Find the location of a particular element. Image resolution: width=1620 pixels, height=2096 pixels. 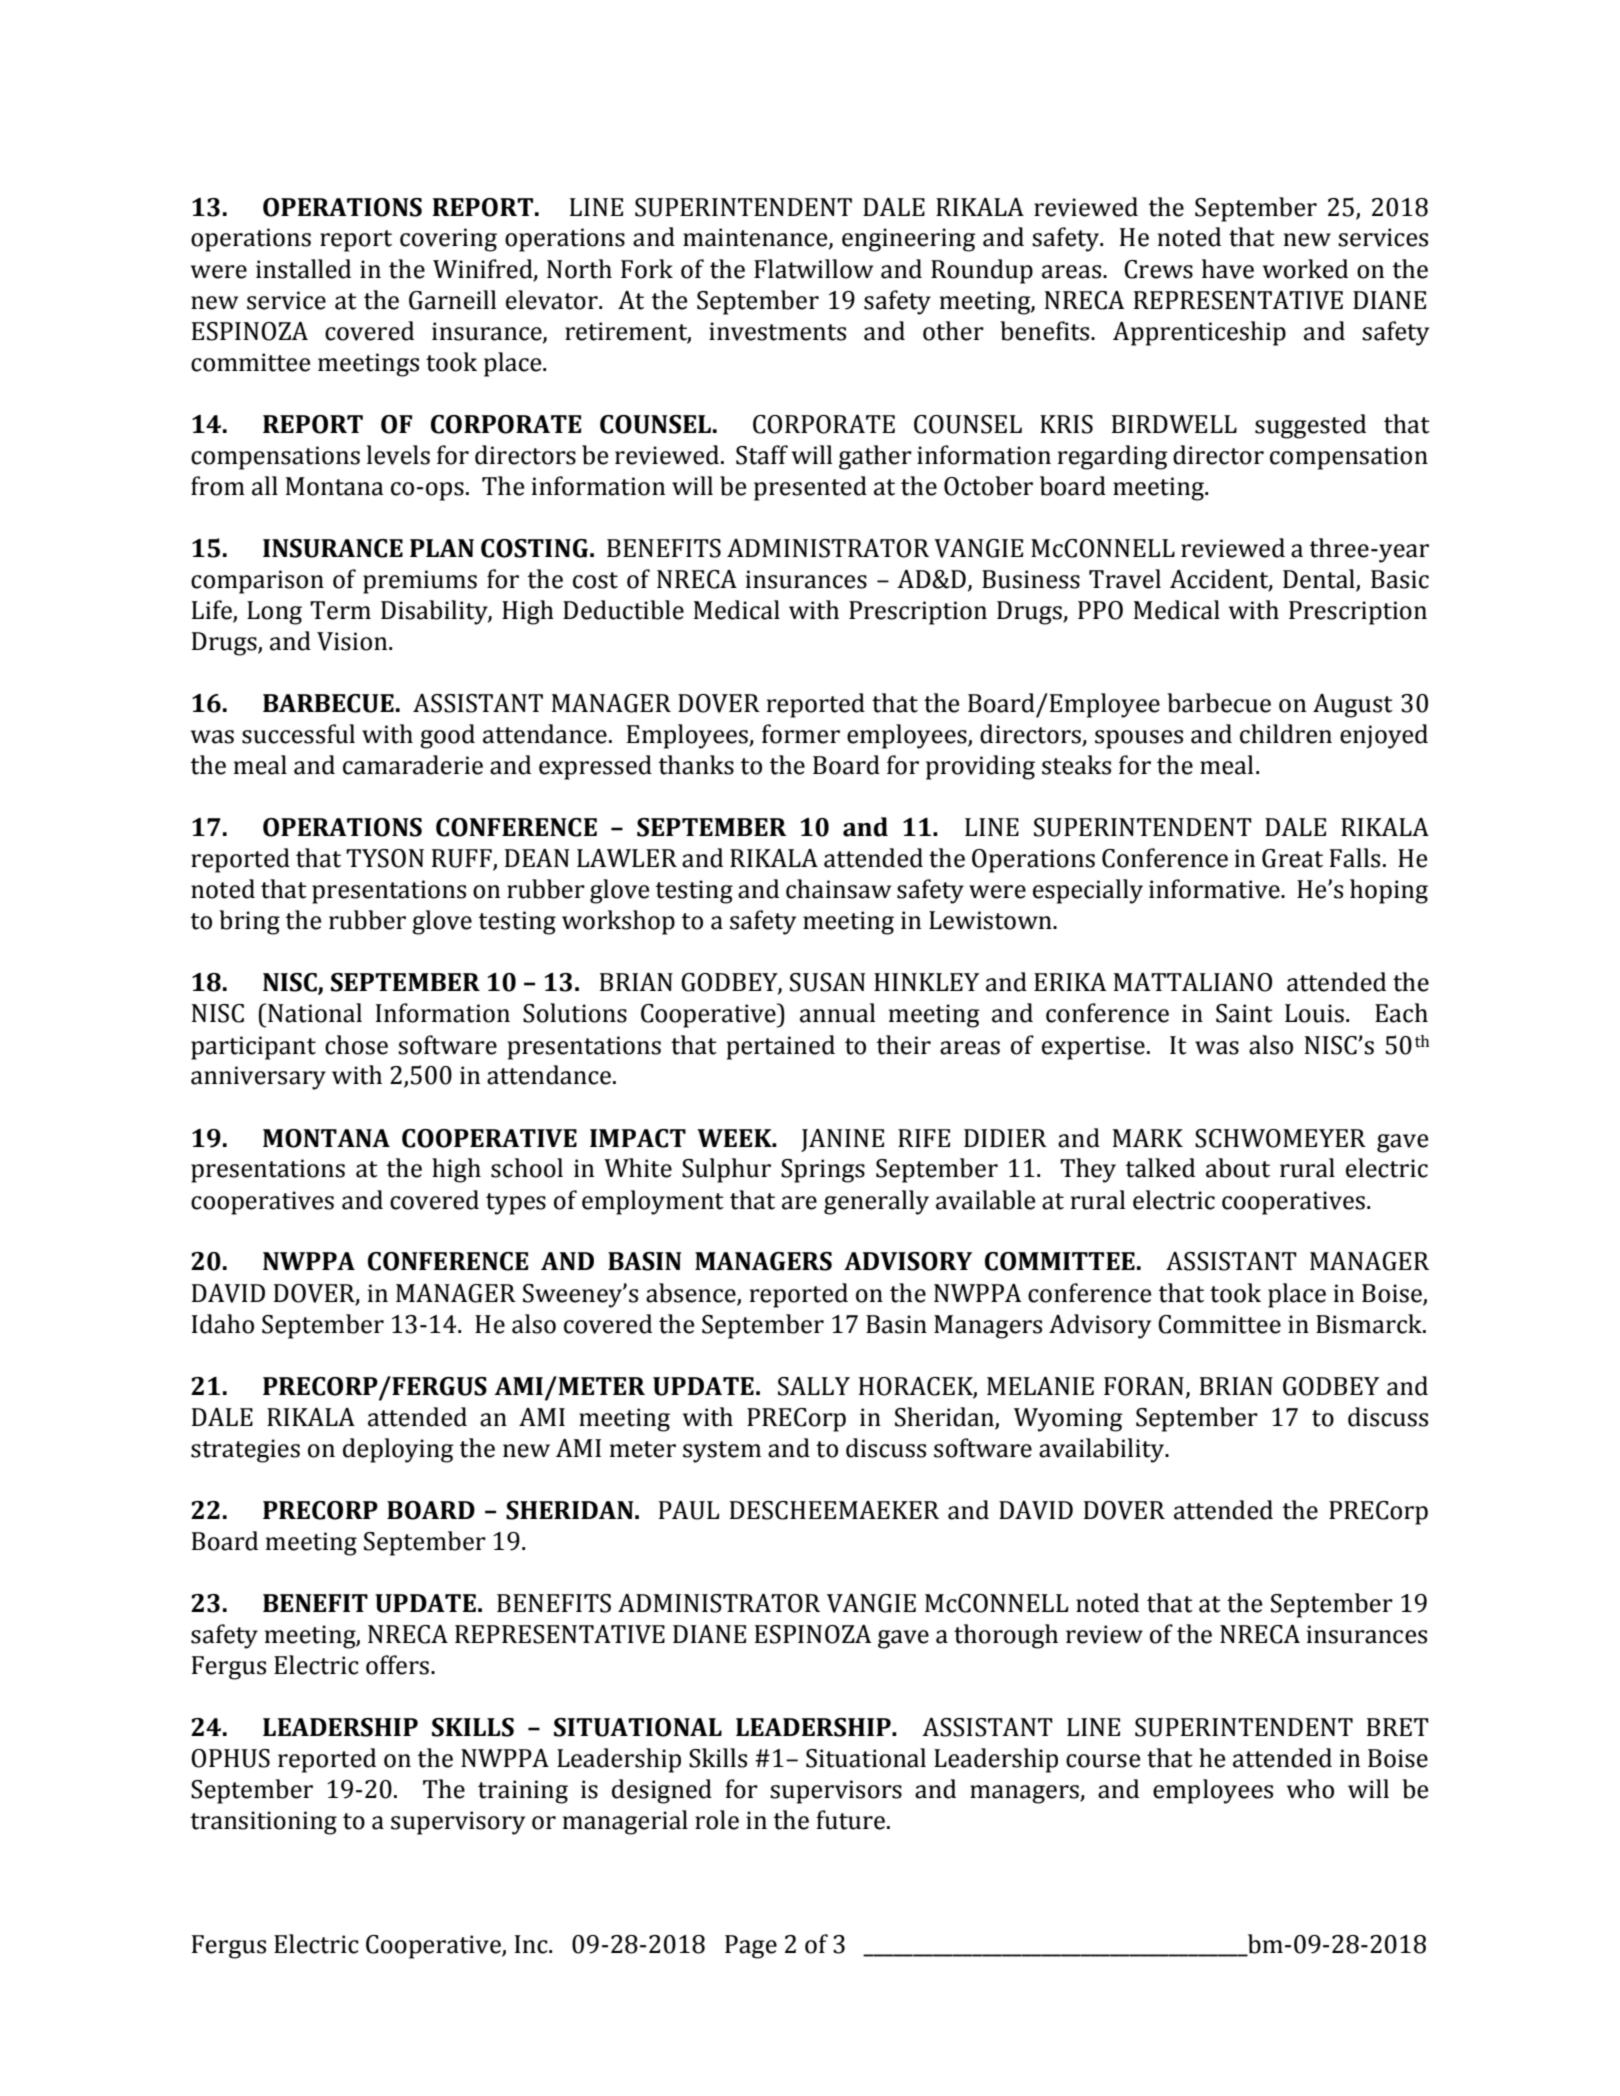

installed is located at coordinates (303, 269).
